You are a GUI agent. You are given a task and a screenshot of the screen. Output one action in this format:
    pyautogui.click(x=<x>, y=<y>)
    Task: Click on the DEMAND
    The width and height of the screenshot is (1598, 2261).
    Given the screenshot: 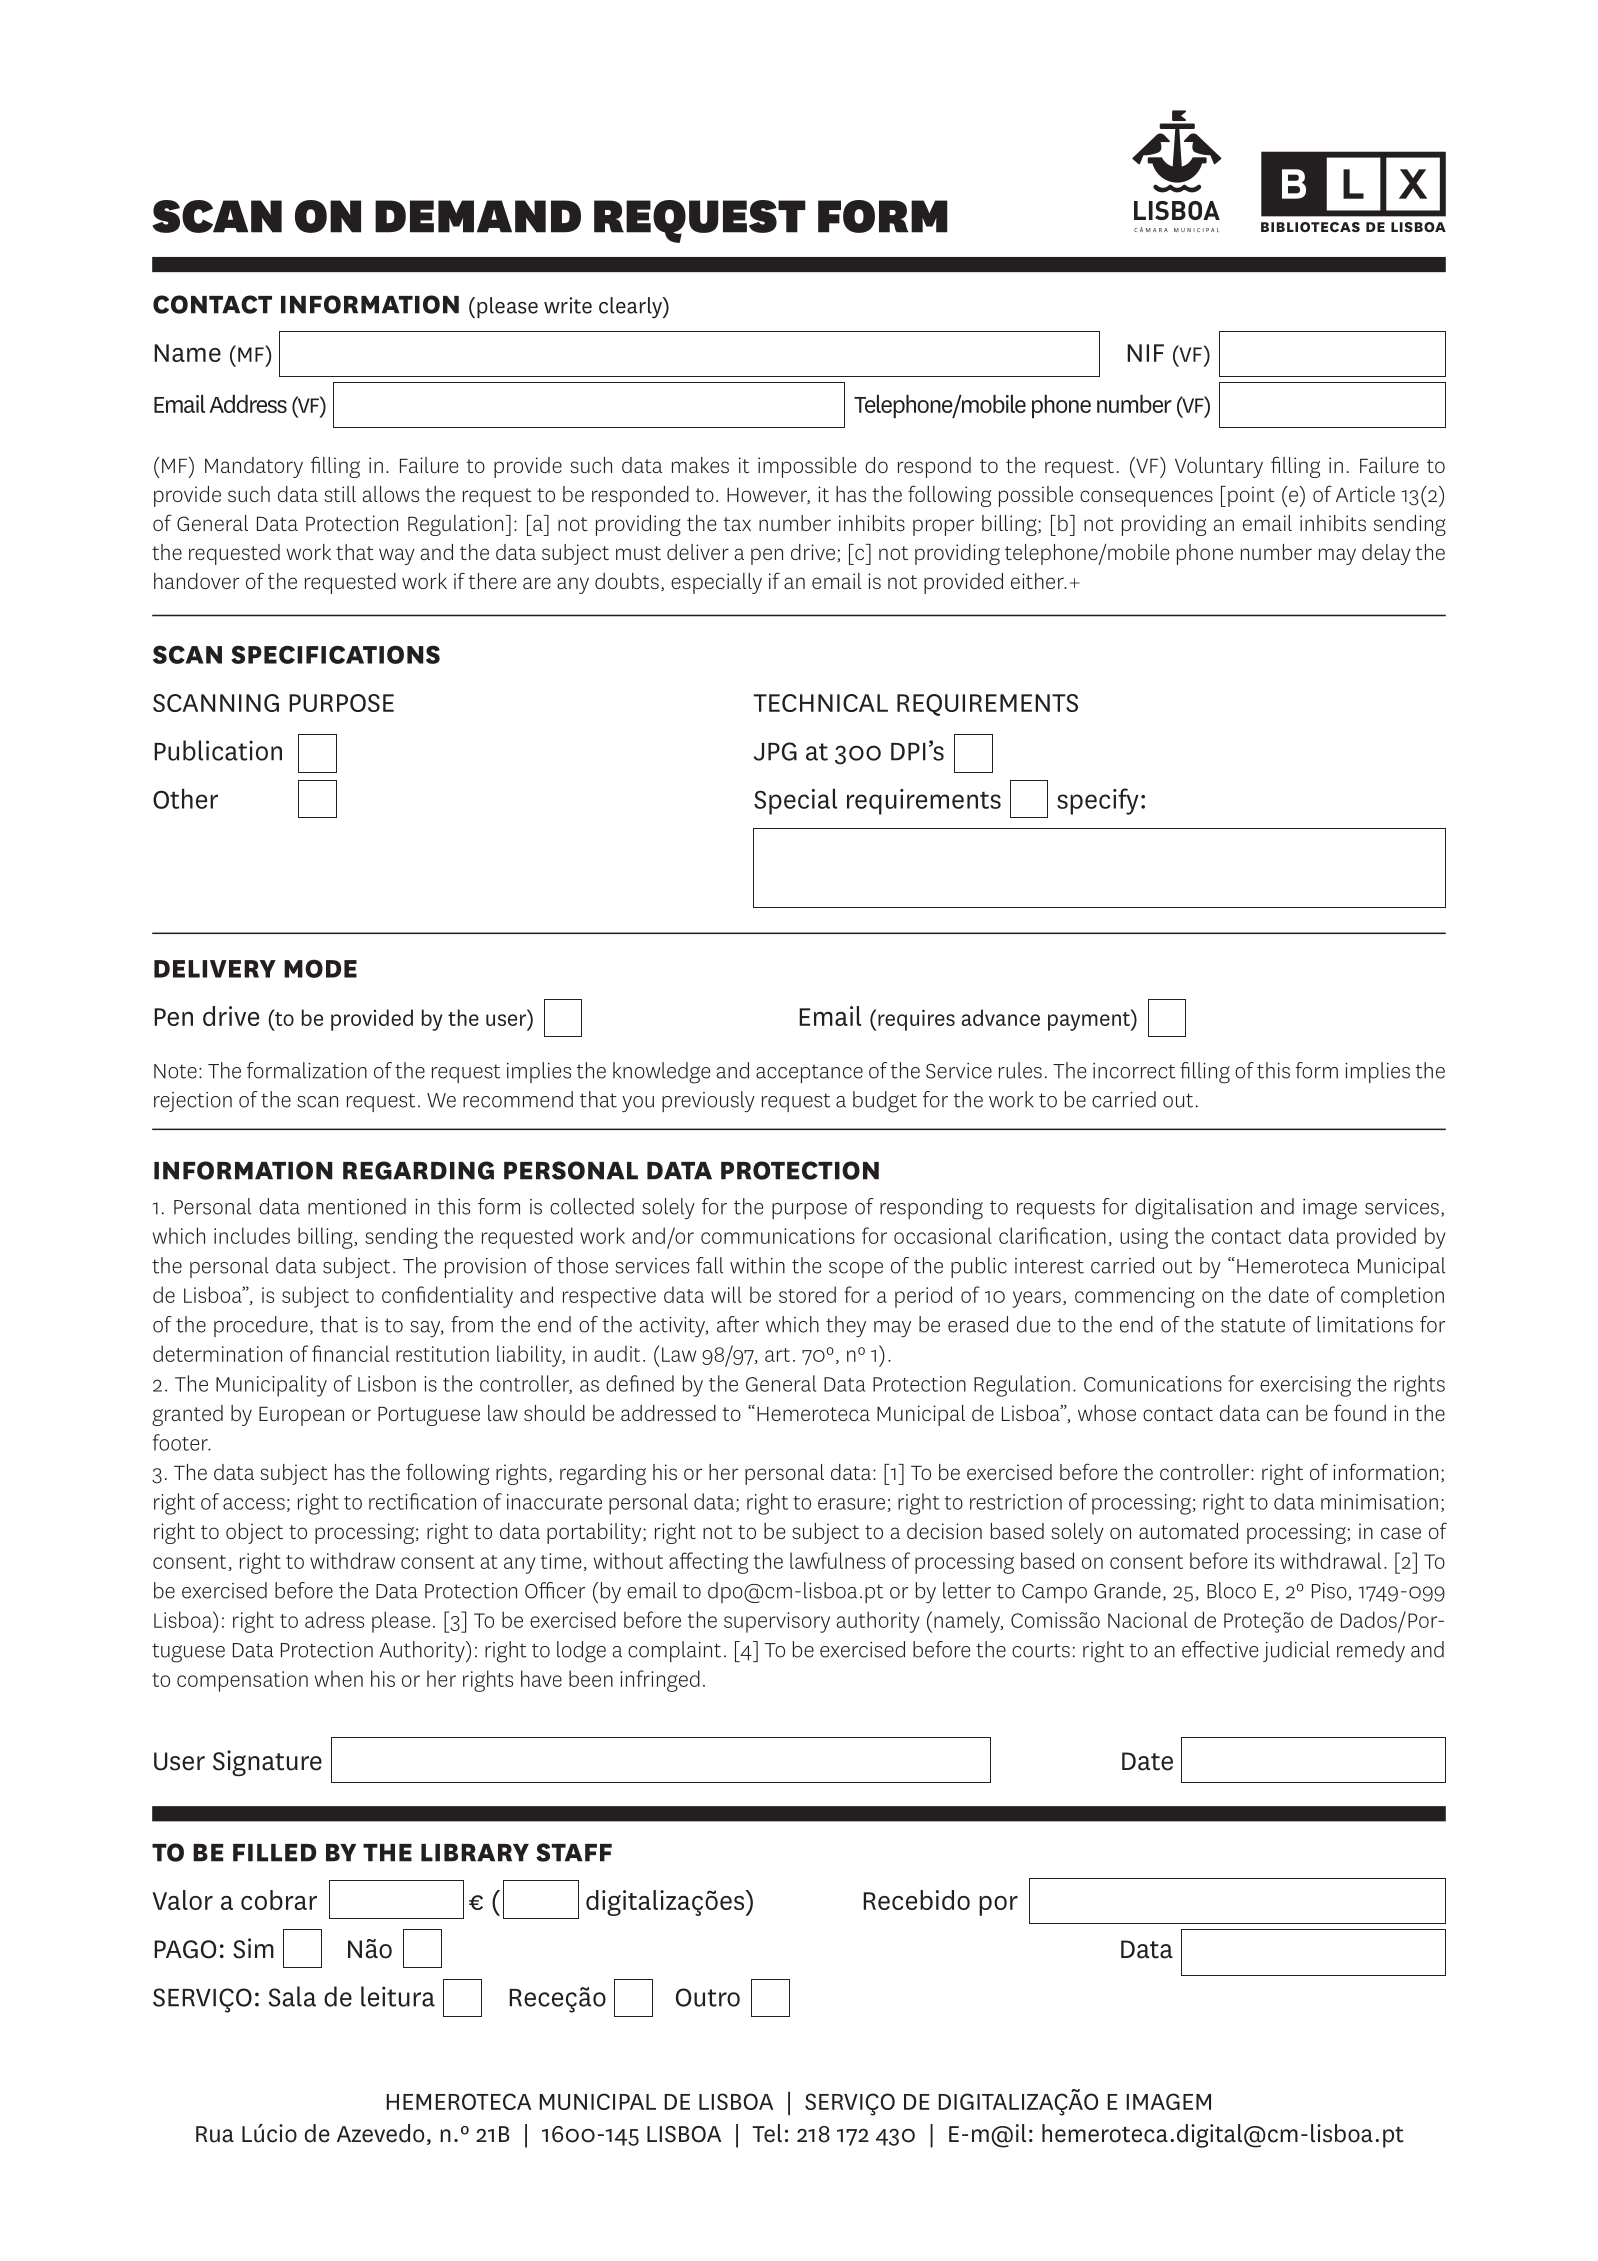 What is the action you would take?
    pyautogui.click(x=478, y=216)
